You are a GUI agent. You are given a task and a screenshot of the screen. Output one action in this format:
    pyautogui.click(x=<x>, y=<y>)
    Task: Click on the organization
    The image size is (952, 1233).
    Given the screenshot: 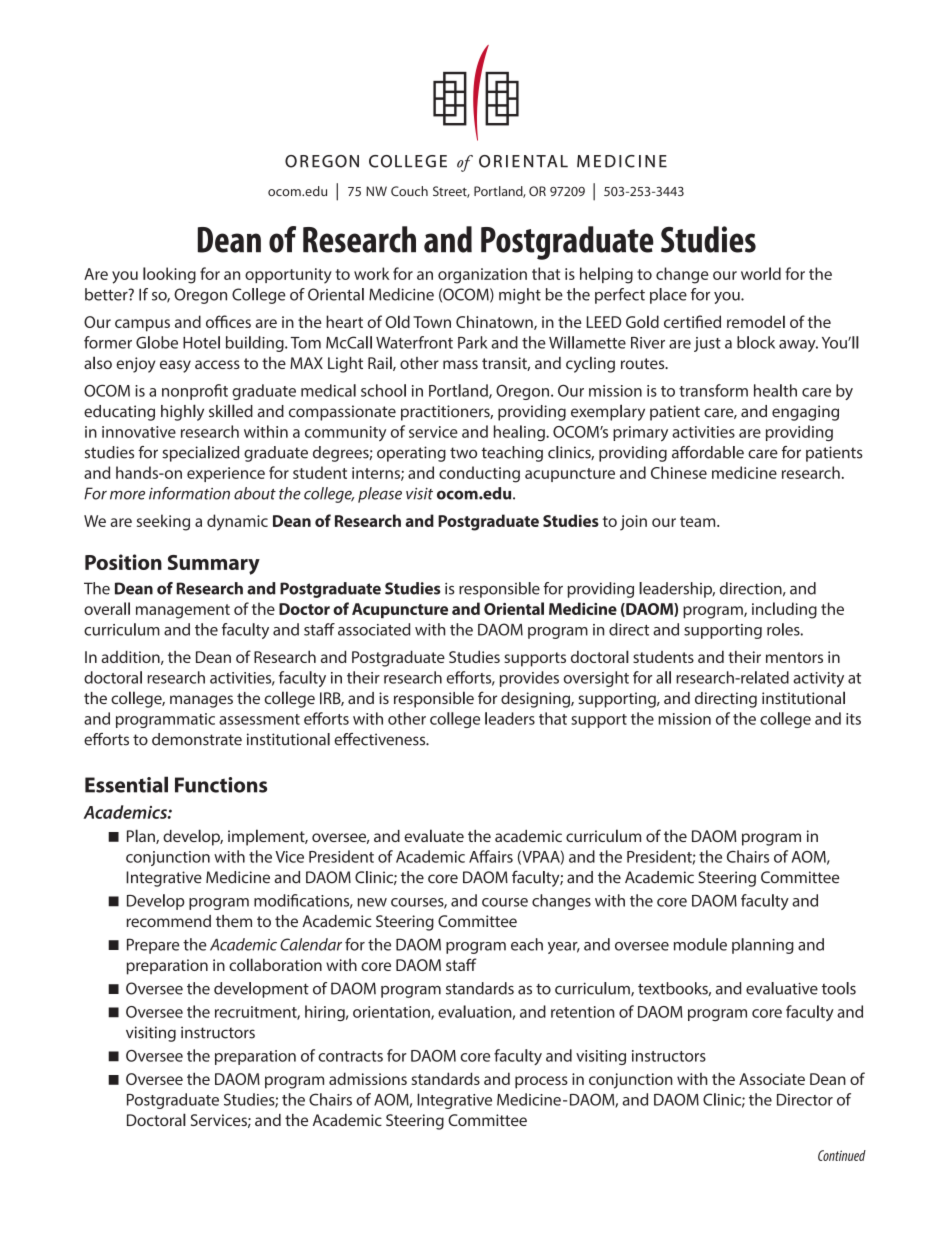 What is the action you would take?
    pyautogui.click(x=482, y=276)
